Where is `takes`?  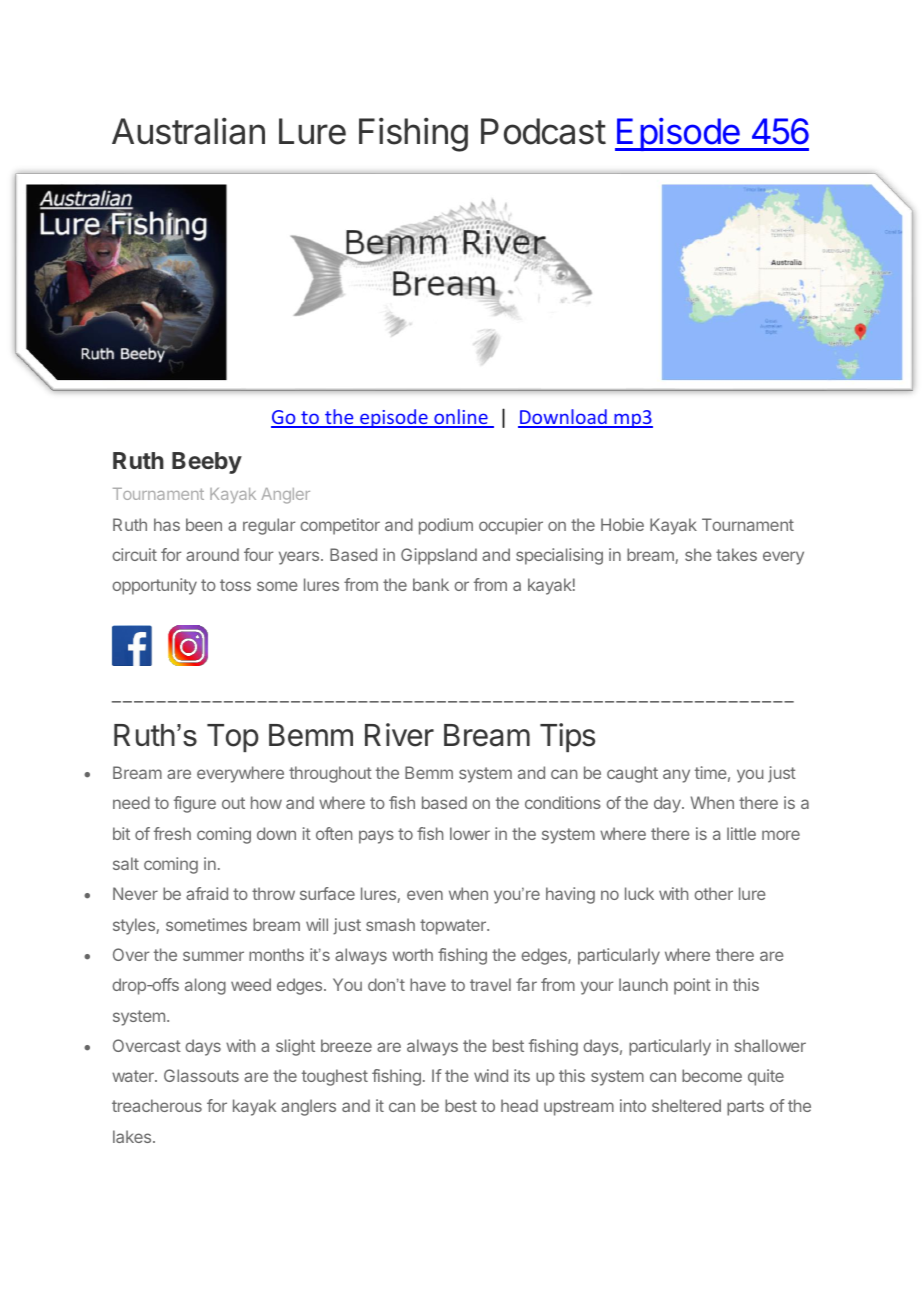 takes is located at coordinates (736, 554).
